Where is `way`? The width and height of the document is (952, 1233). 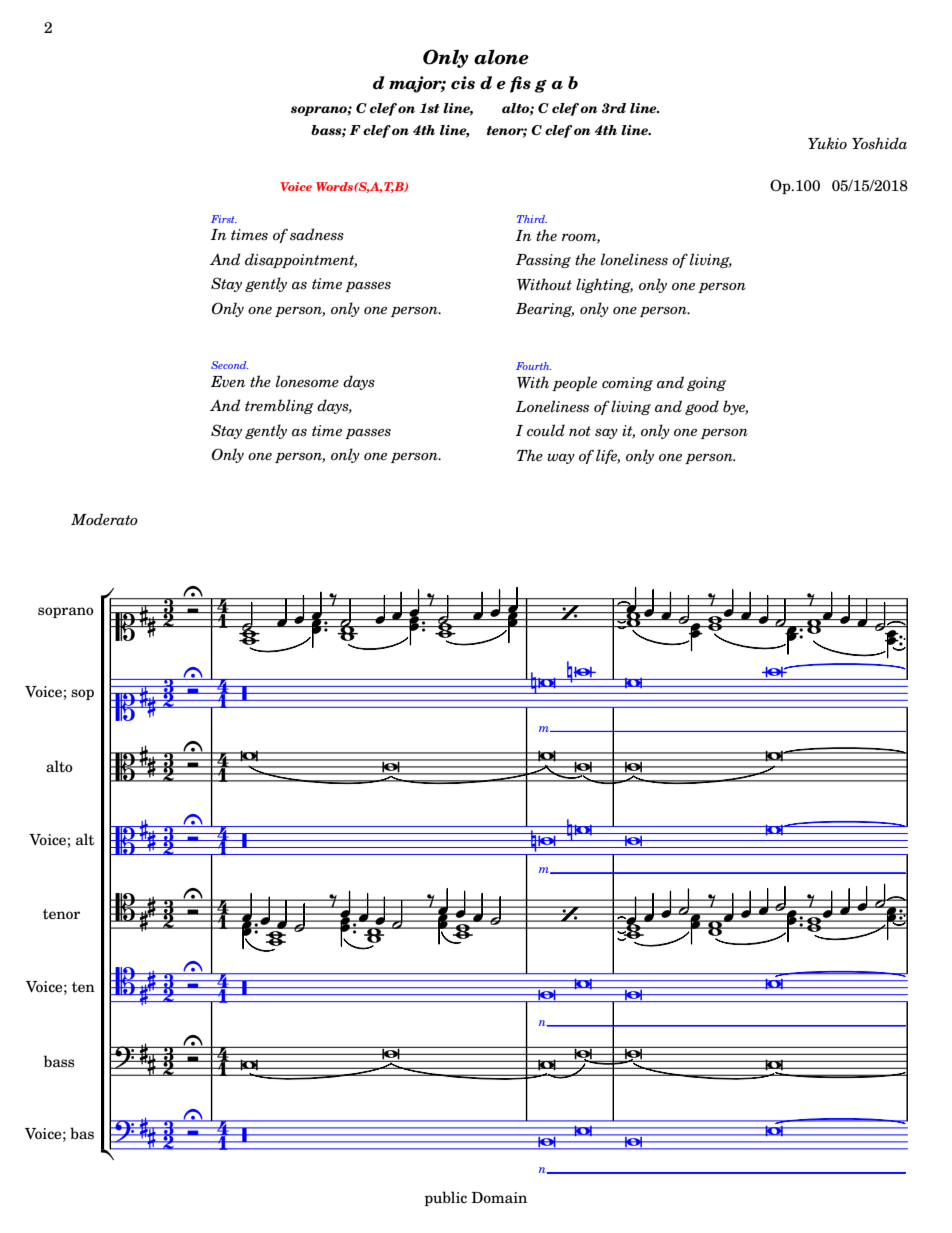 way is located at coordinates (561, 459).
